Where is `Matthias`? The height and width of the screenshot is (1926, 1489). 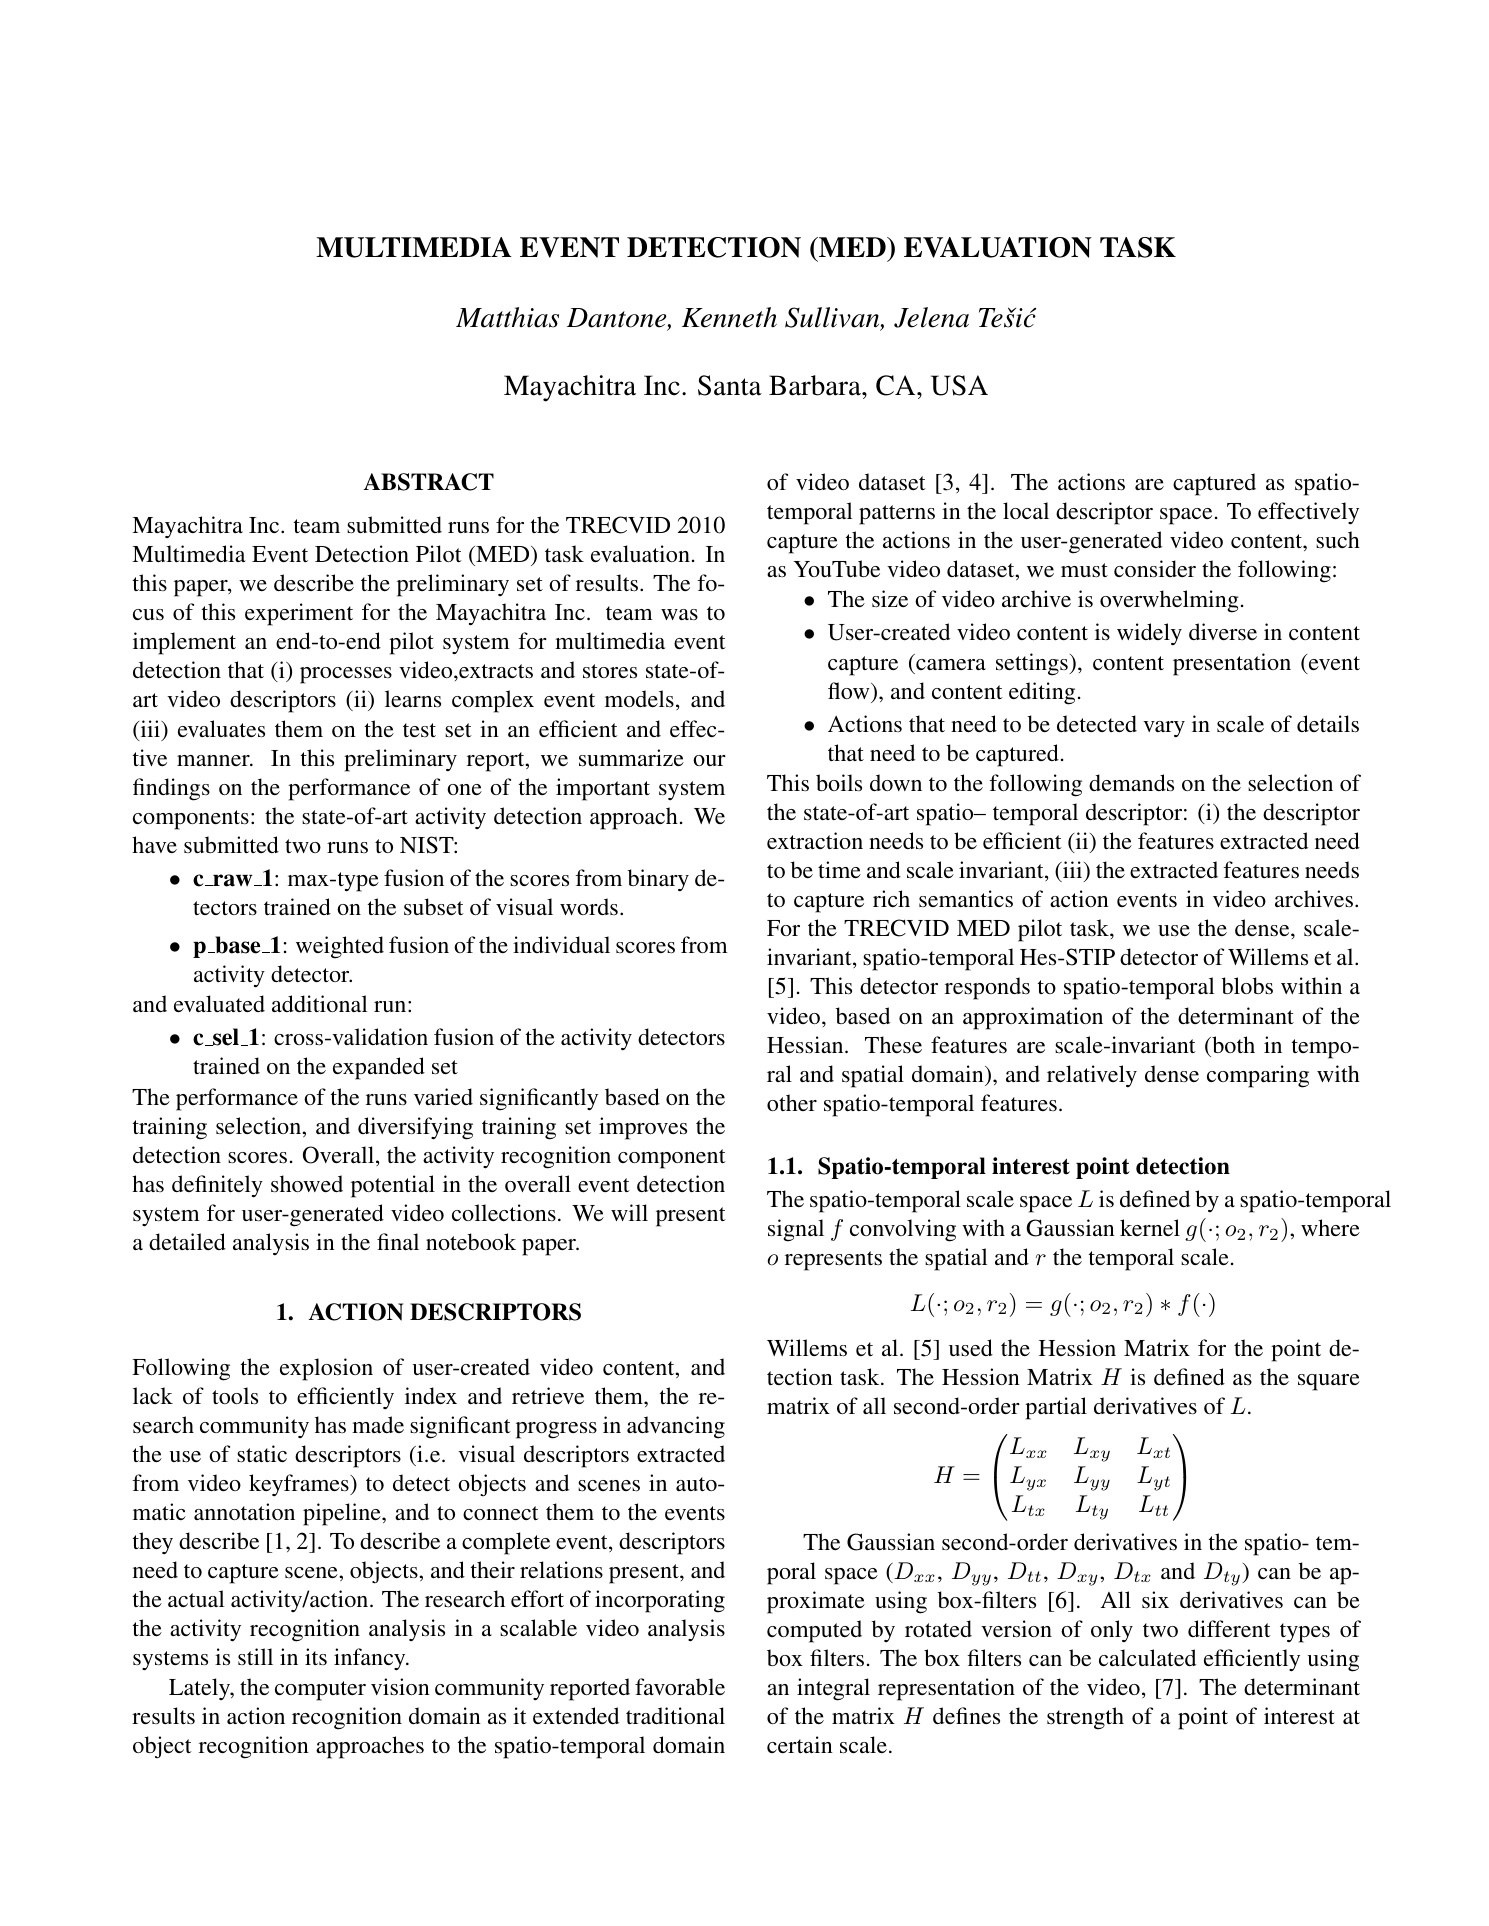 Matthias is located at coordinates (507, 317).
